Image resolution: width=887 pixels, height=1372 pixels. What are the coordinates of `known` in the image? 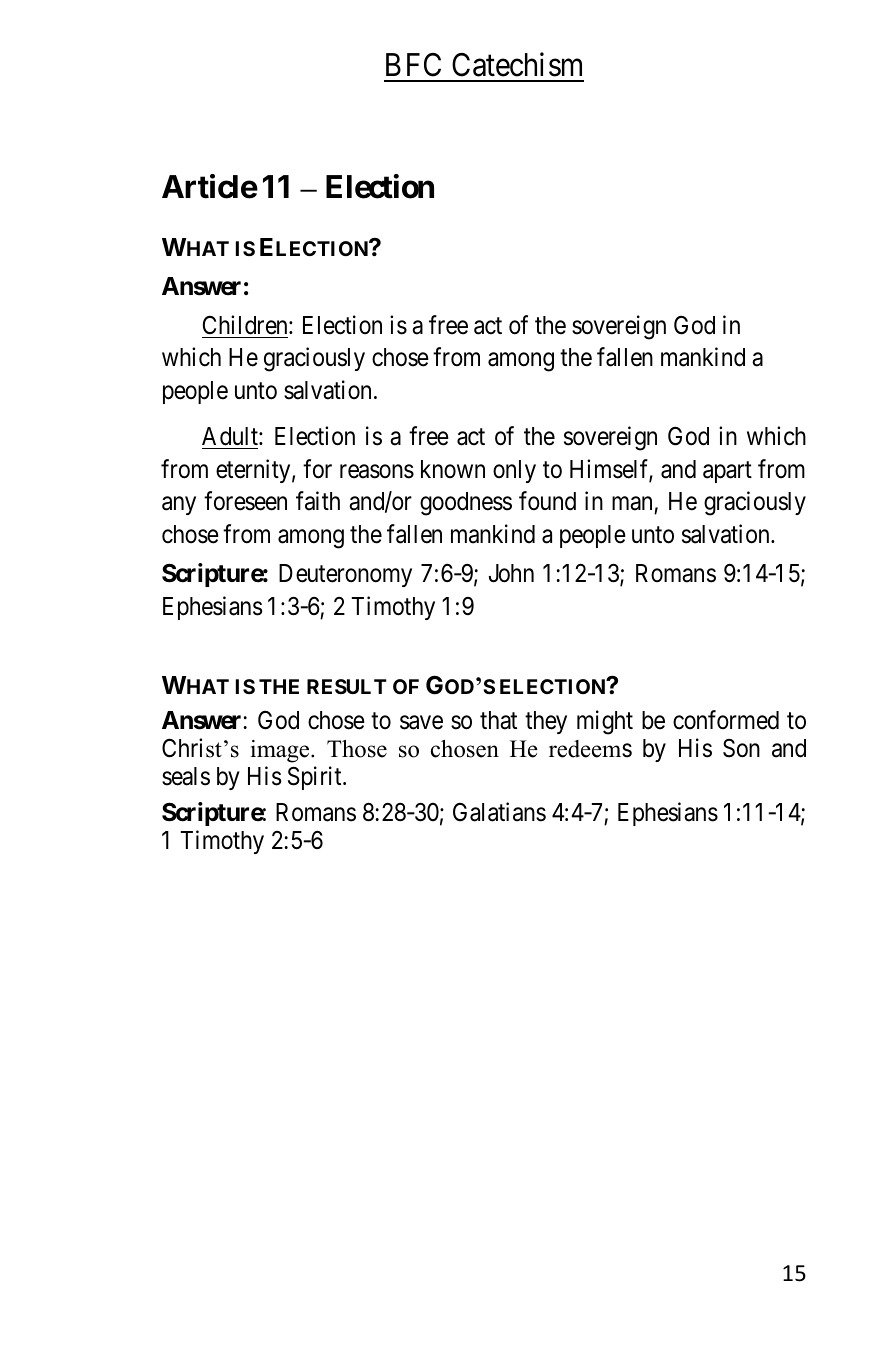 It's located at (453, 469).
